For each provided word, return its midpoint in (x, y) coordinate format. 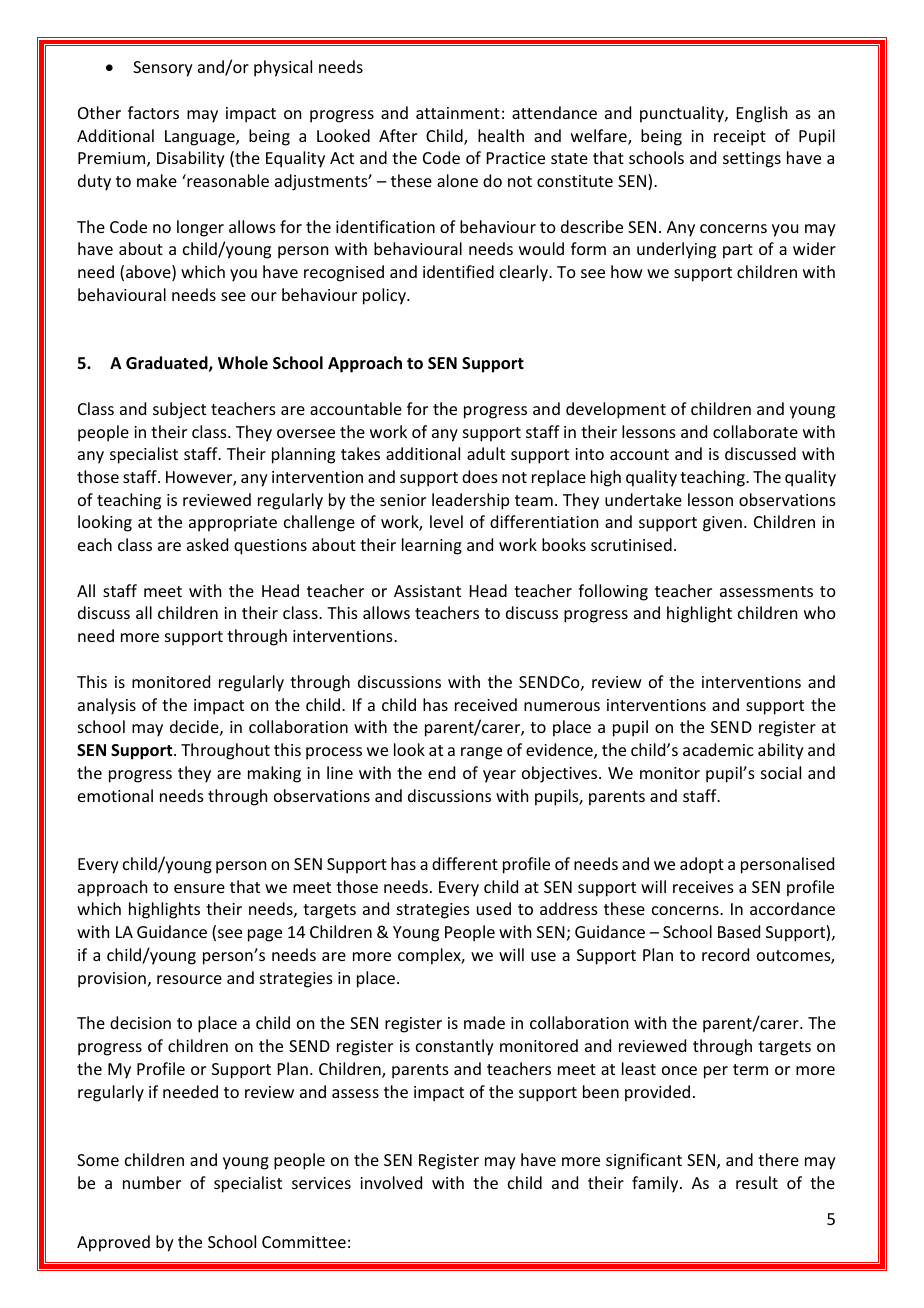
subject (179, 410)
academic (718, 749)
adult (486, 453)
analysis (107, 706)
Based (739, 931)
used (494, 908)
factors (153, 112)
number (152, 1182)
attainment (458, 113)
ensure (199, 888)
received (486, 704)
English (762, 114)
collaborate (755, 431)
